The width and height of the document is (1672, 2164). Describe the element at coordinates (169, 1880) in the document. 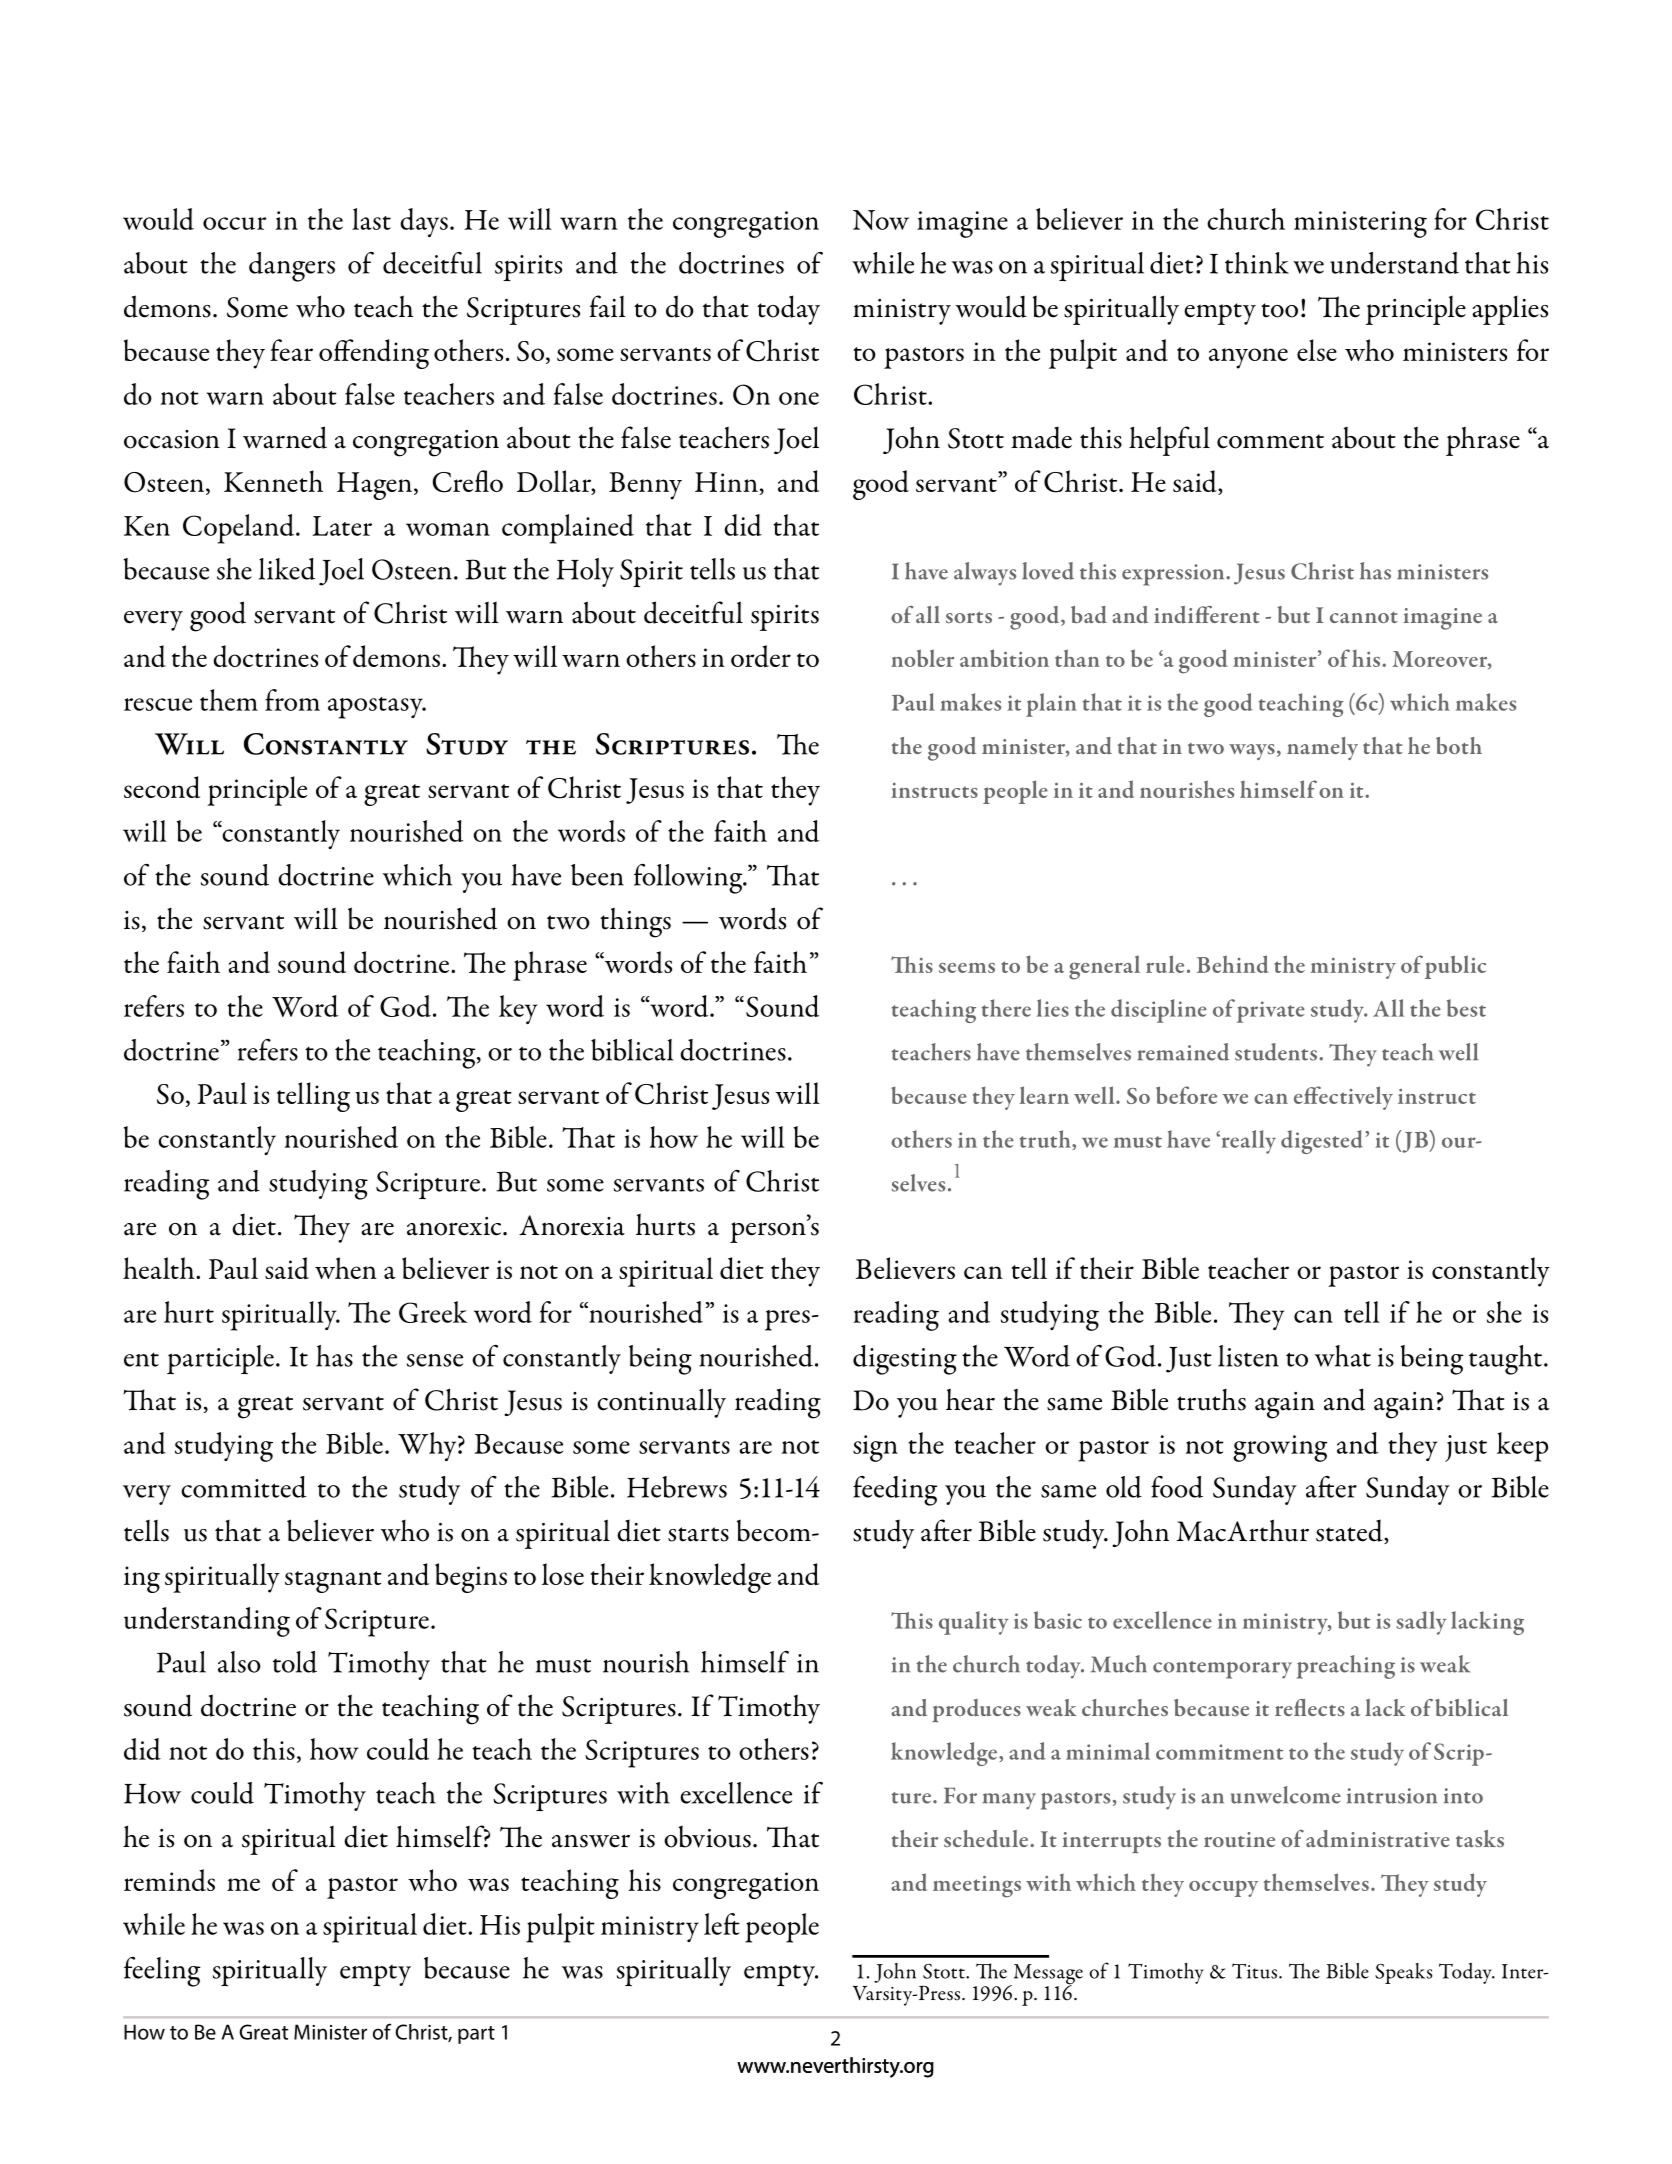

I see `reminds` at that location.
